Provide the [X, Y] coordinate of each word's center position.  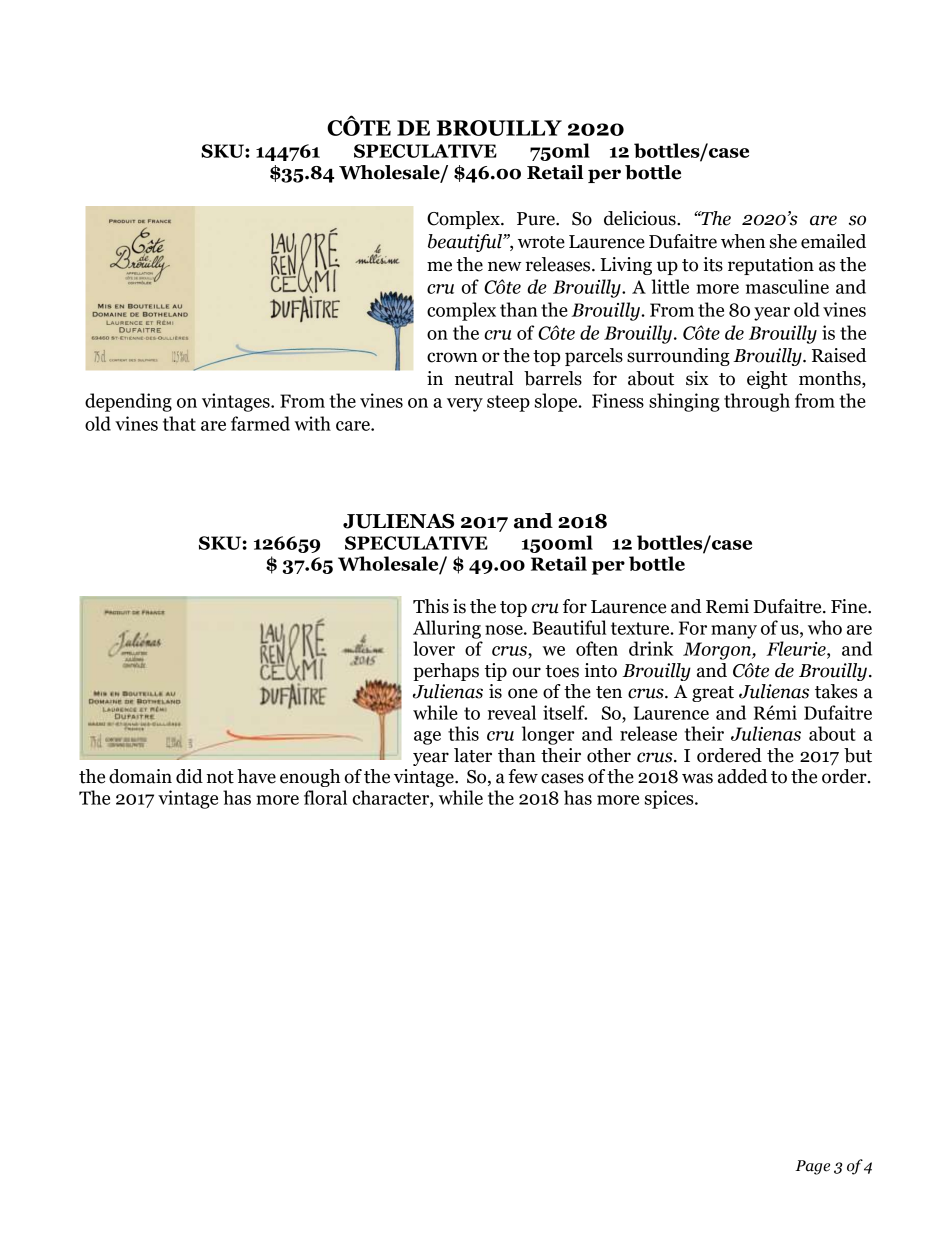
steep [508, 403]
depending [128, 402]
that [179, 423]
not [220, 777]
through [757, 402]
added [743, 776]
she [783, 241]
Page [812, 1167]
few [523, 776]
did [189, 776]
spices [670, 799]
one [523, 693]
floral [325, 797]
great [713, 694]
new [505, 266]
